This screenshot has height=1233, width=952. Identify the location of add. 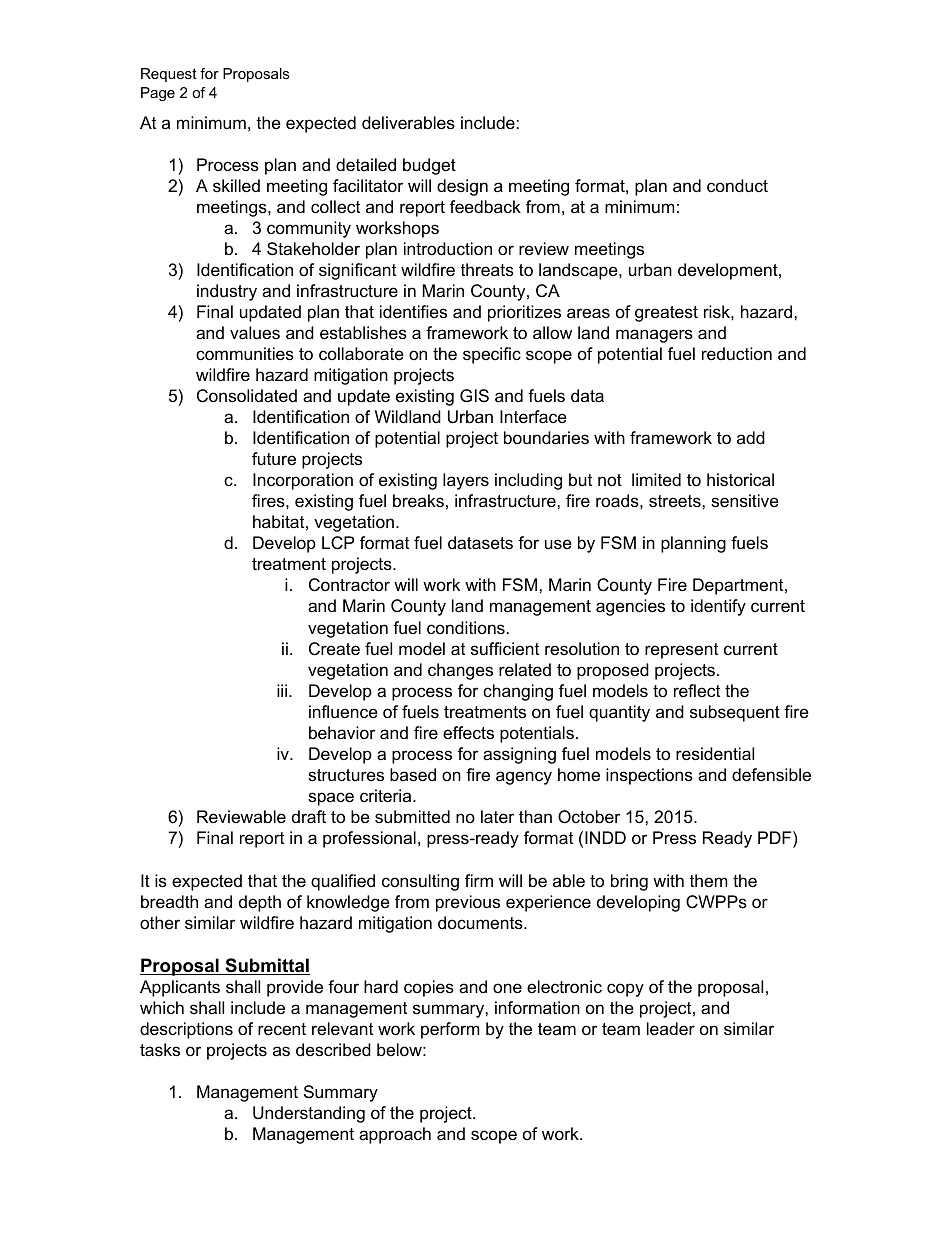
(751, 437).
